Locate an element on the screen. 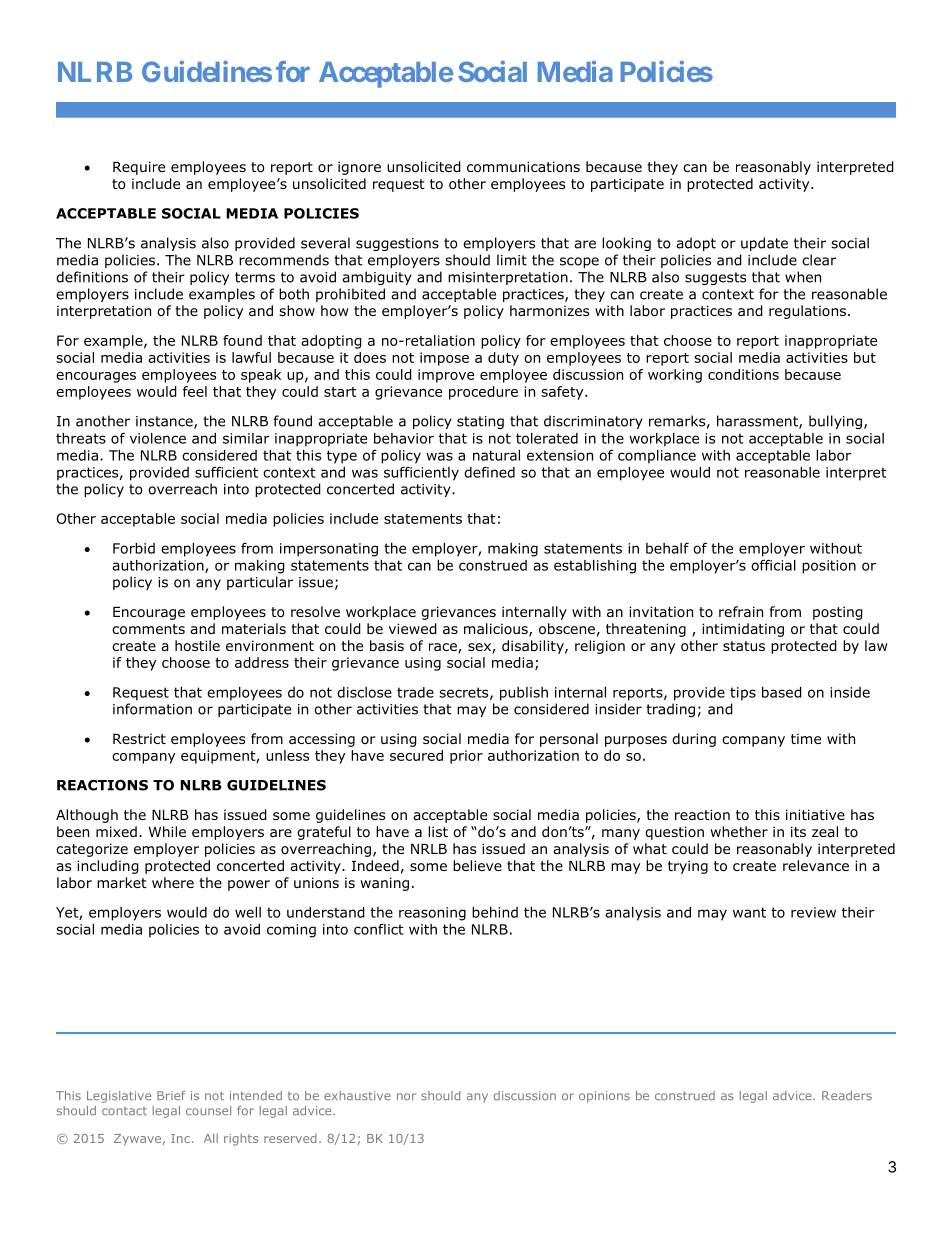 This screenshot has width=952, height=1233. Require is located at coordinates (139, 168).
